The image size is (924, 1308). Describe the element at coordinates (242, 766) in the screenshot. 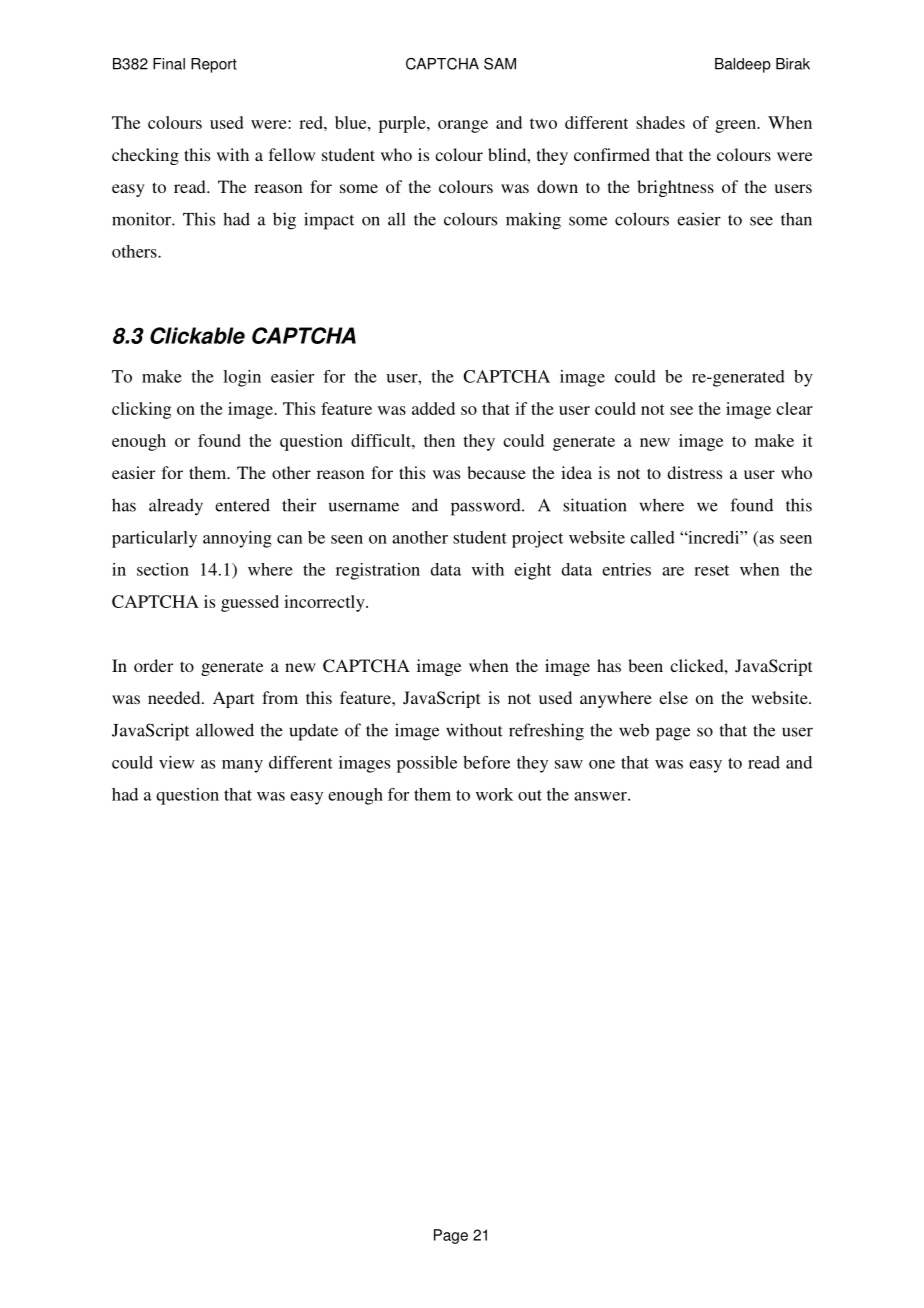

I see `many` at that location.
